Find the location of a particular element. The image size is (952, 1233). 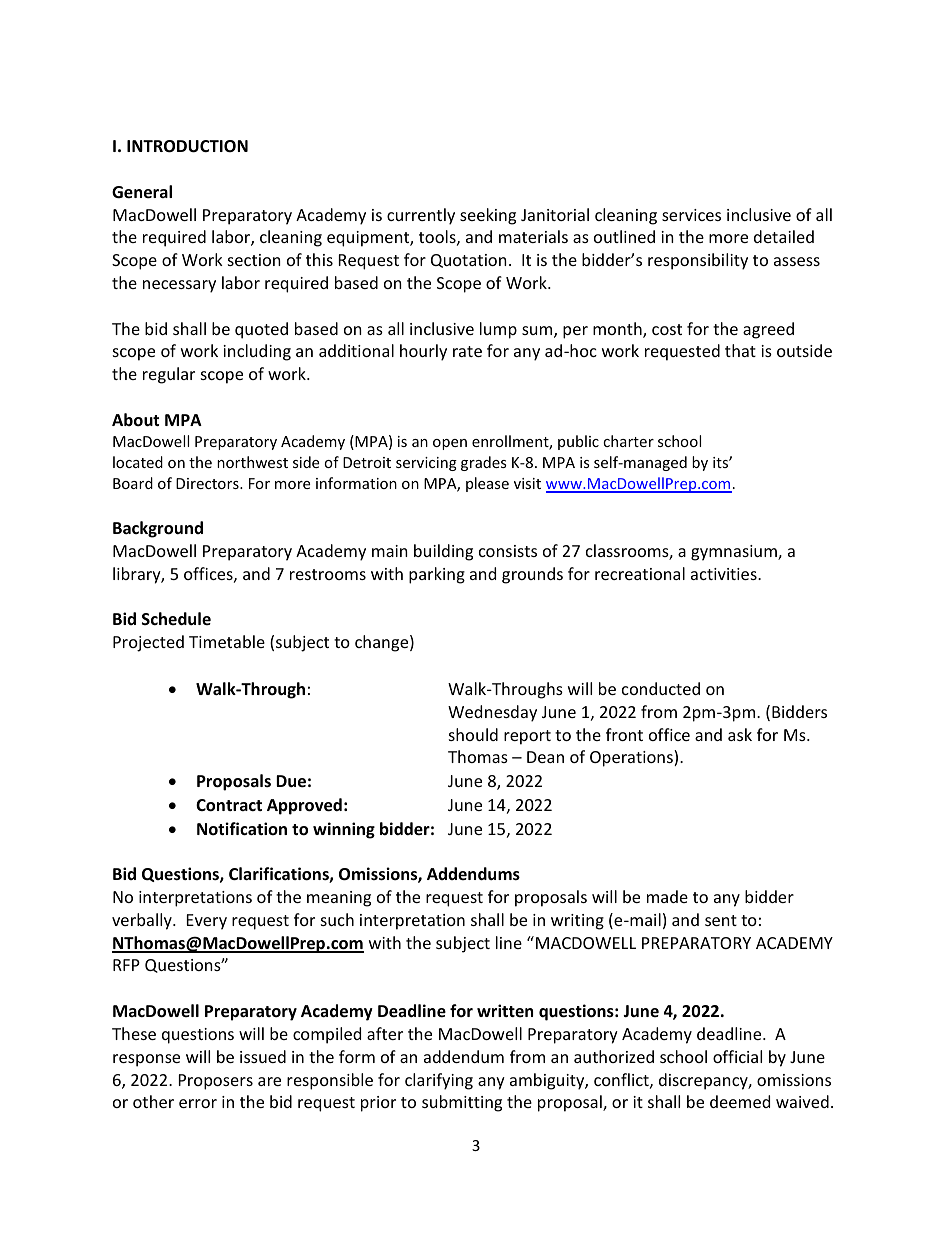

official is located at coordinates (737, 1056).
